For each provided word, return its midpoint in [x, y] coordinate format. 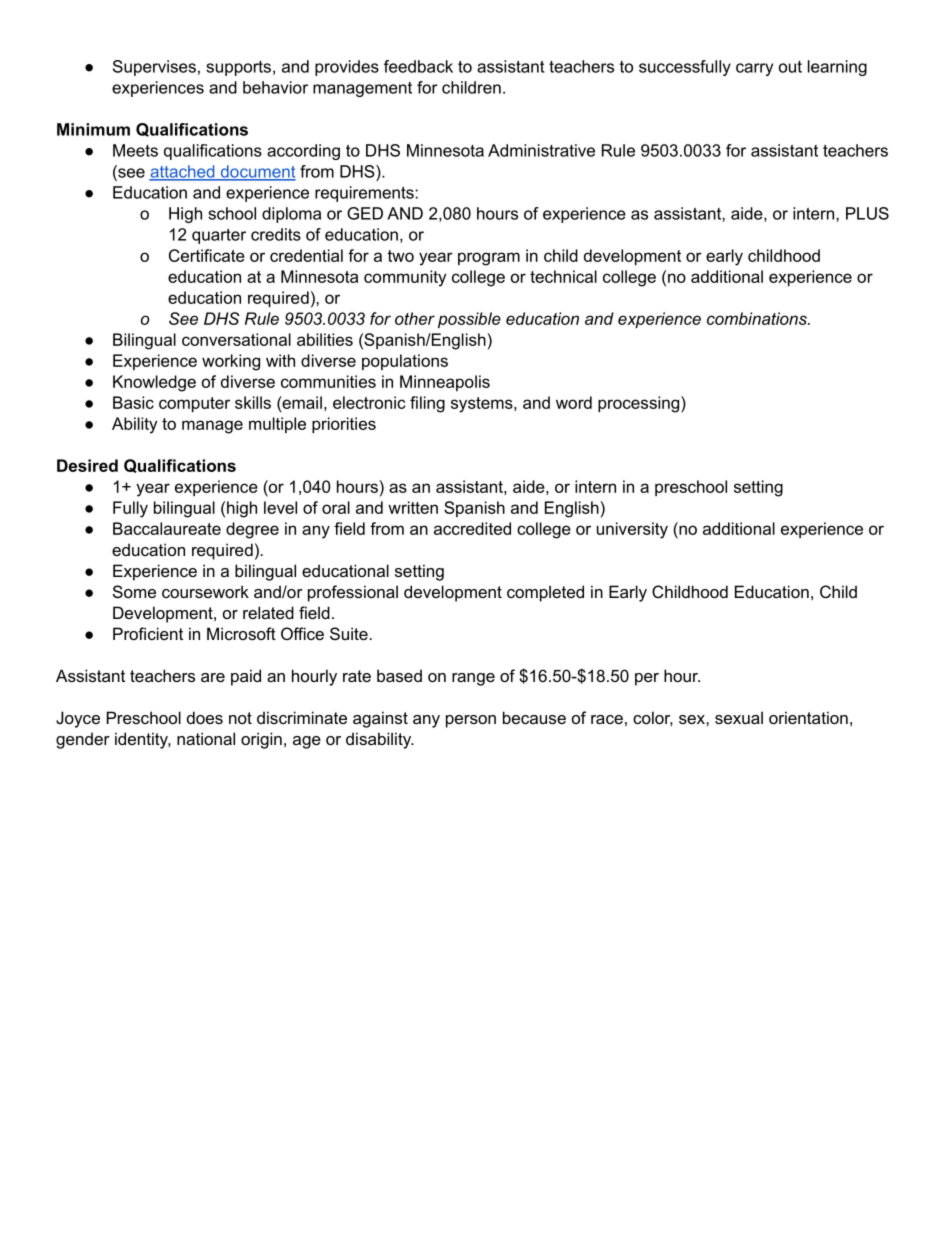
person [471, 721]
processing [640, 404]
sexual [739, 717]
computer [194, 404]
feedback [418, 66]
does [205, 717]
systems [483, 405]
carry [754, 69]
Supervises [154, 68]
